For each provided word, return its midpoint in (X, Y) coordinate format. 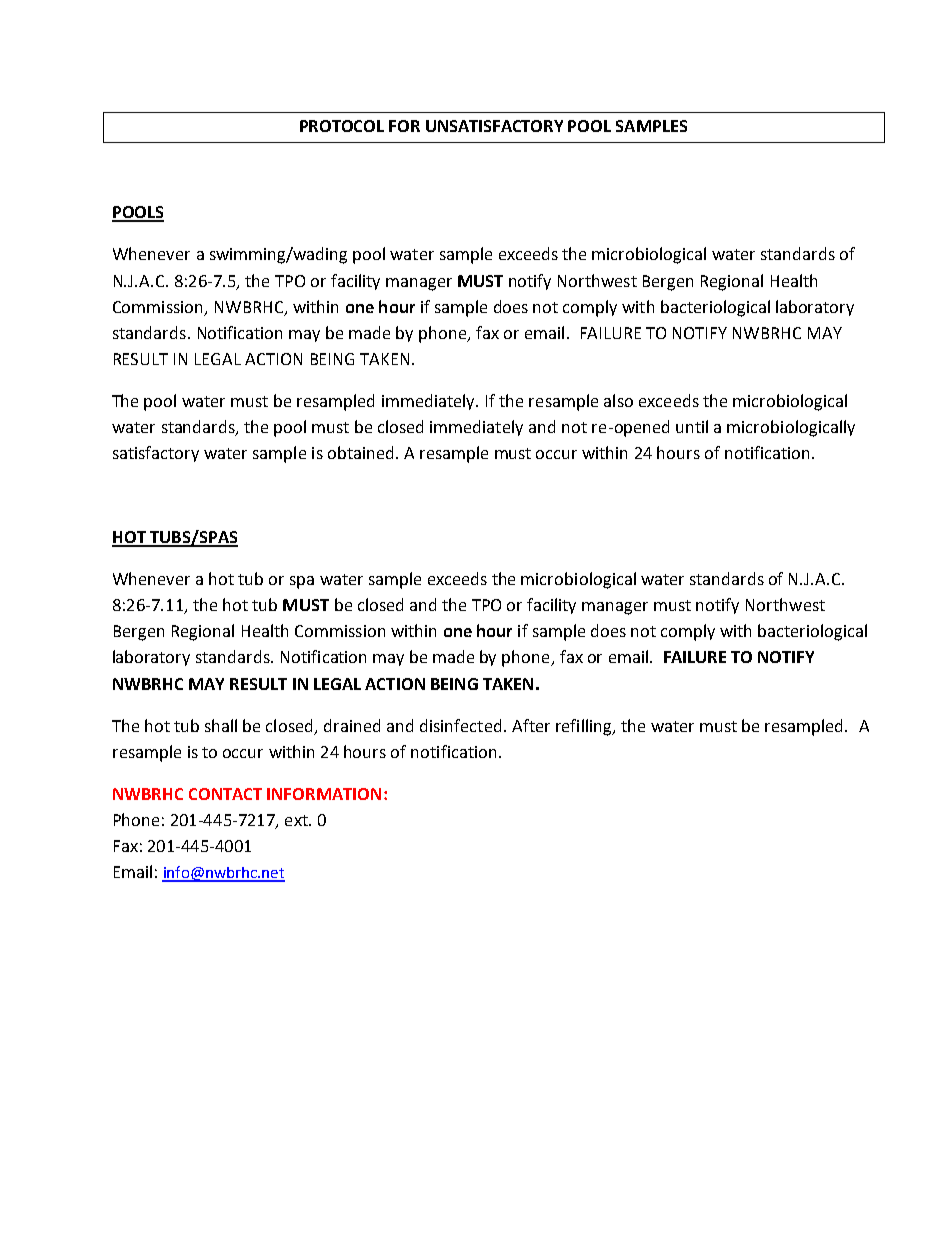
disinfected (460, 725)
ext (297, 820)
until (692, 426)
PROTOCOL (342, 126)
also (618, 400)
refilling (585, 727)
